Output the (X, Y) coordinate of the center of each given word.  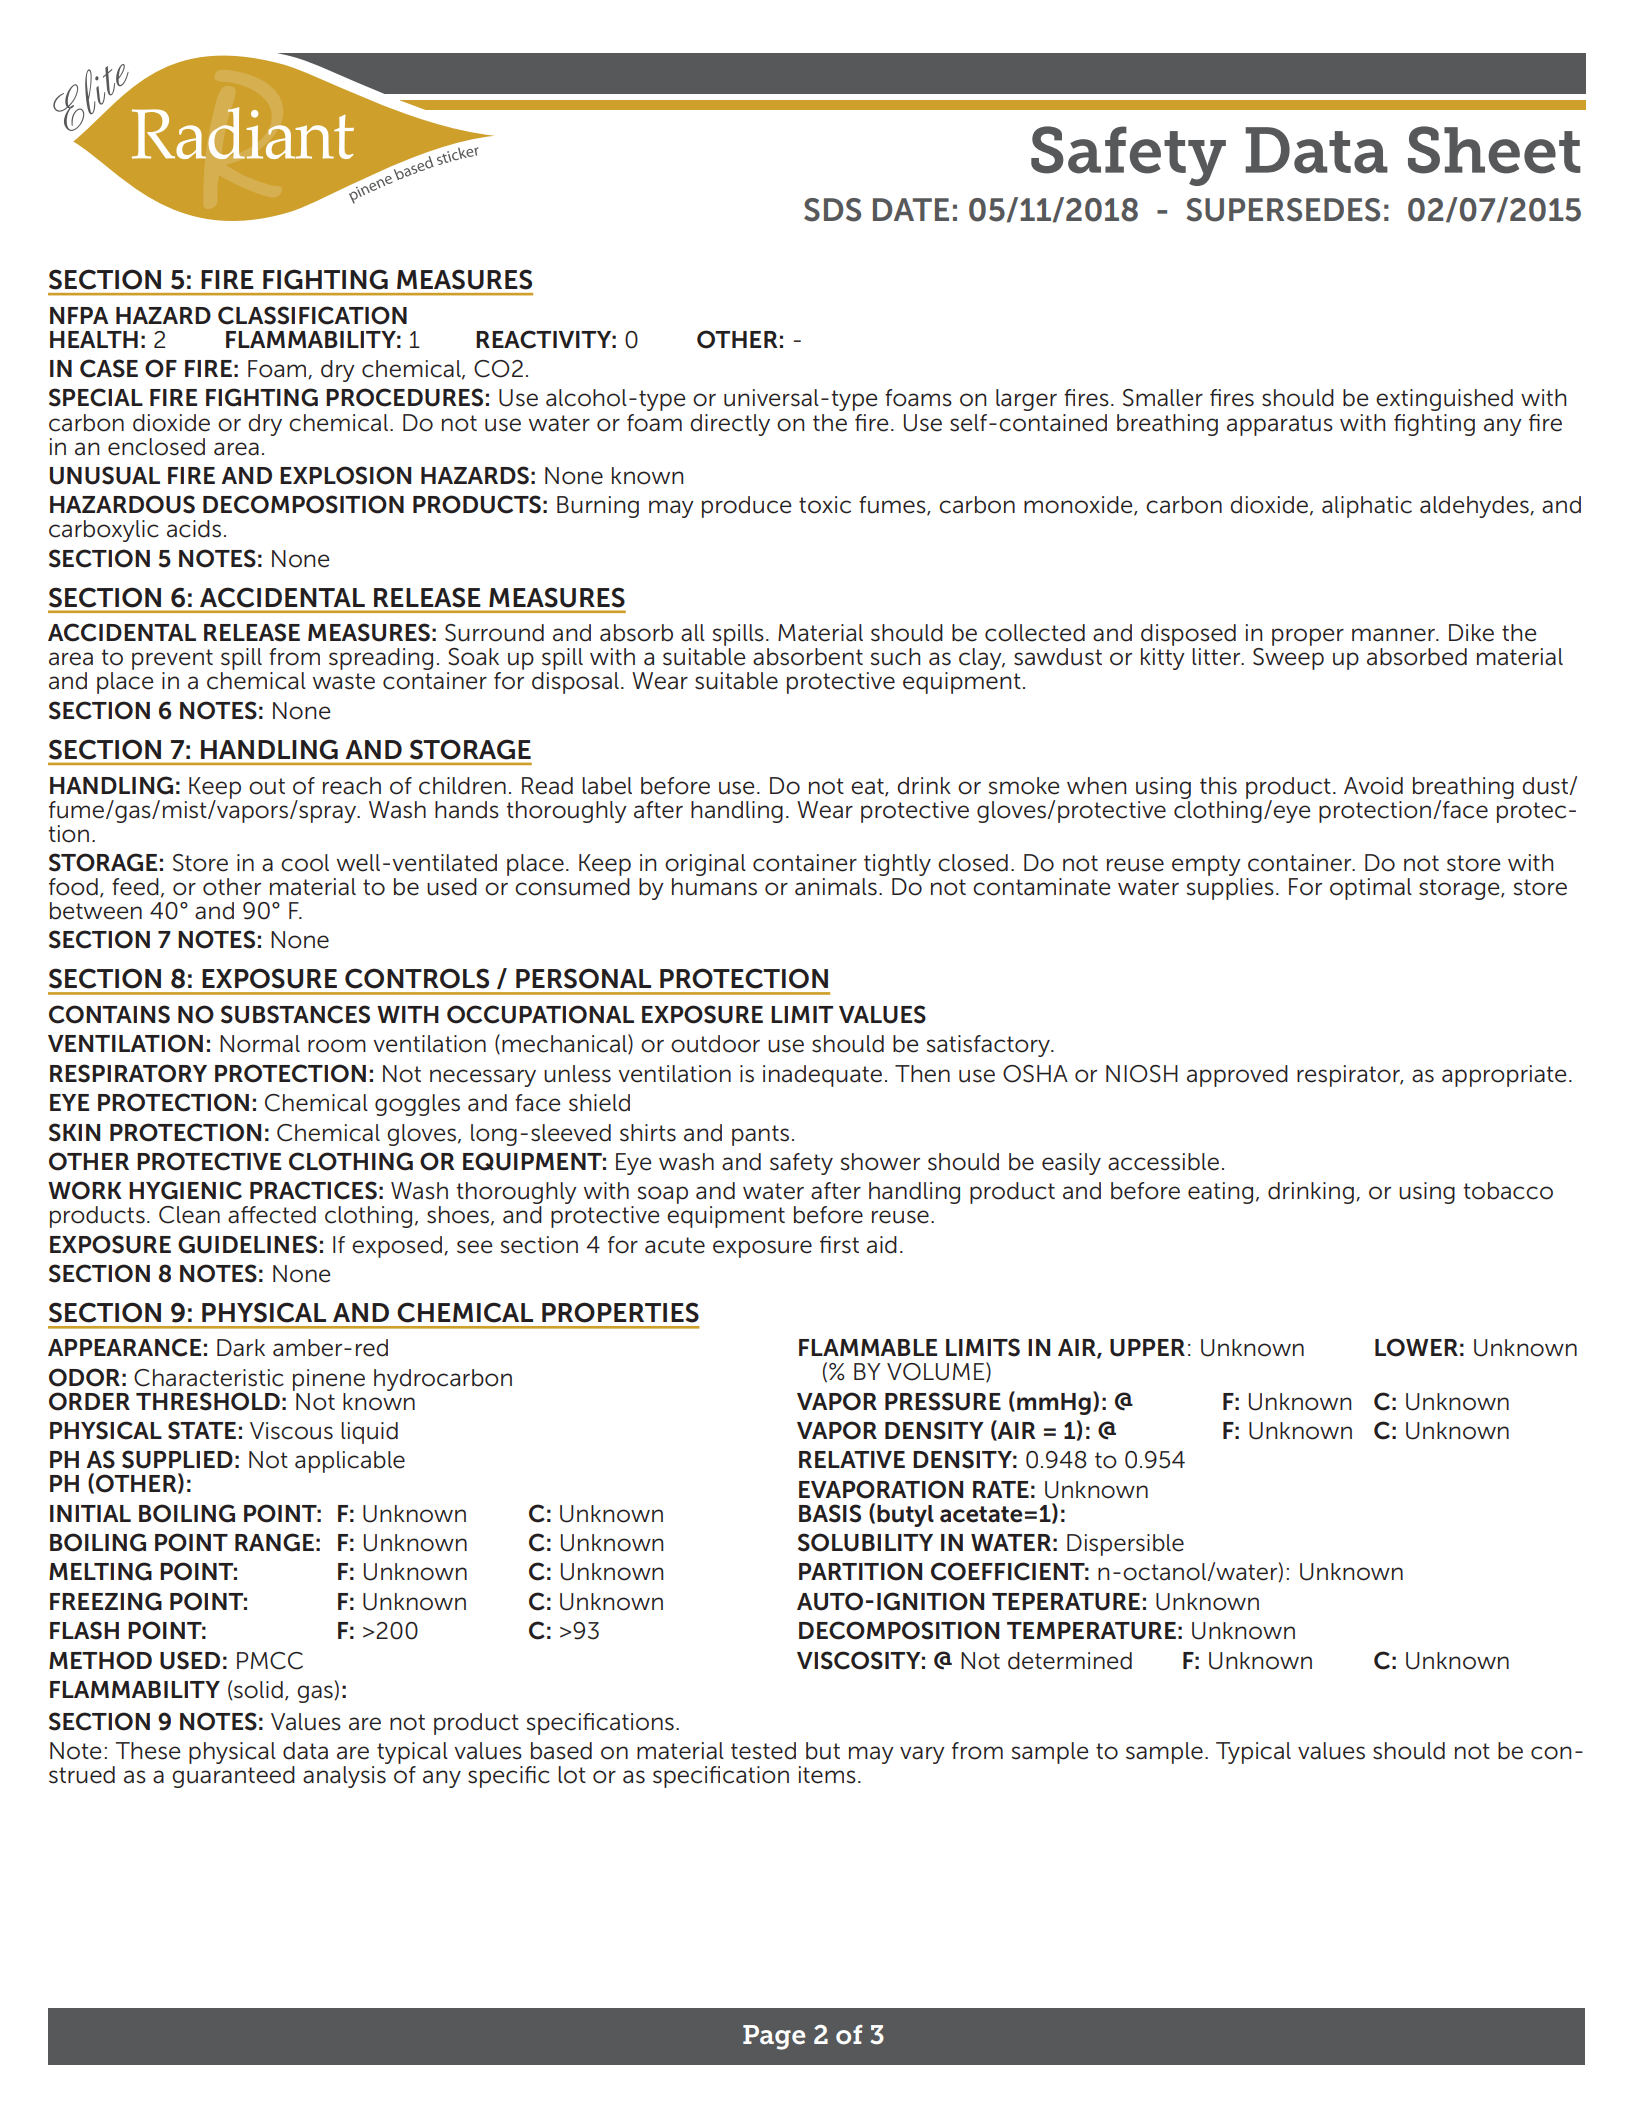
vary (922, 1755)
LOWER (1416, 1347)
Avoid (1373, 786)
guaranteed (233, 1777)
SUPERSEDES (1283, 210)
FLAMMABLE (868, 1347)
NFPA (79, 315)
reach (352, 786)
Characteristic (209, 1378)
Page (774, 2037)
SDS (832, 210)
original (705, 865)
